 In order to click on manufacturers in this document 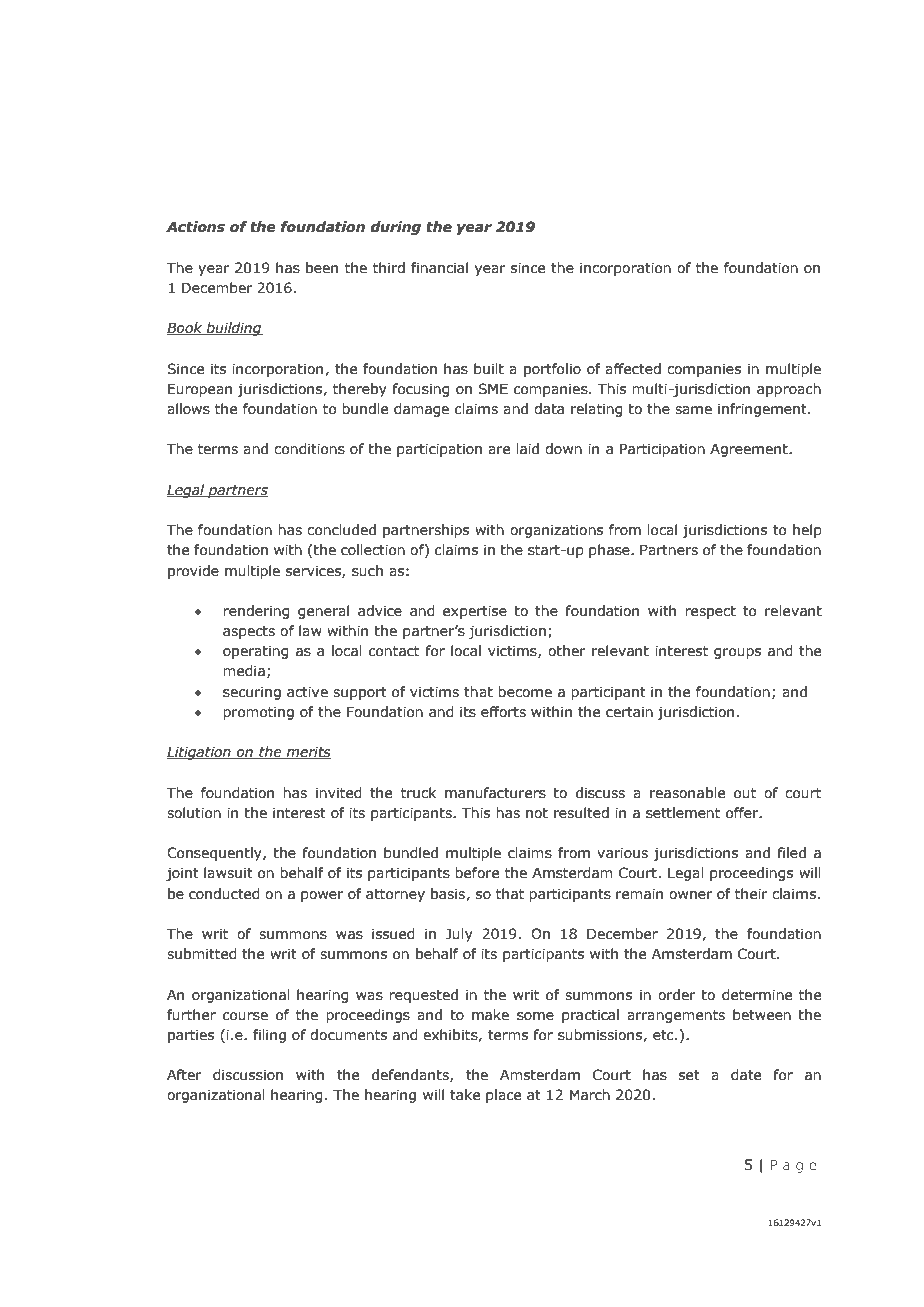, I will do `click(495, 793)`.
